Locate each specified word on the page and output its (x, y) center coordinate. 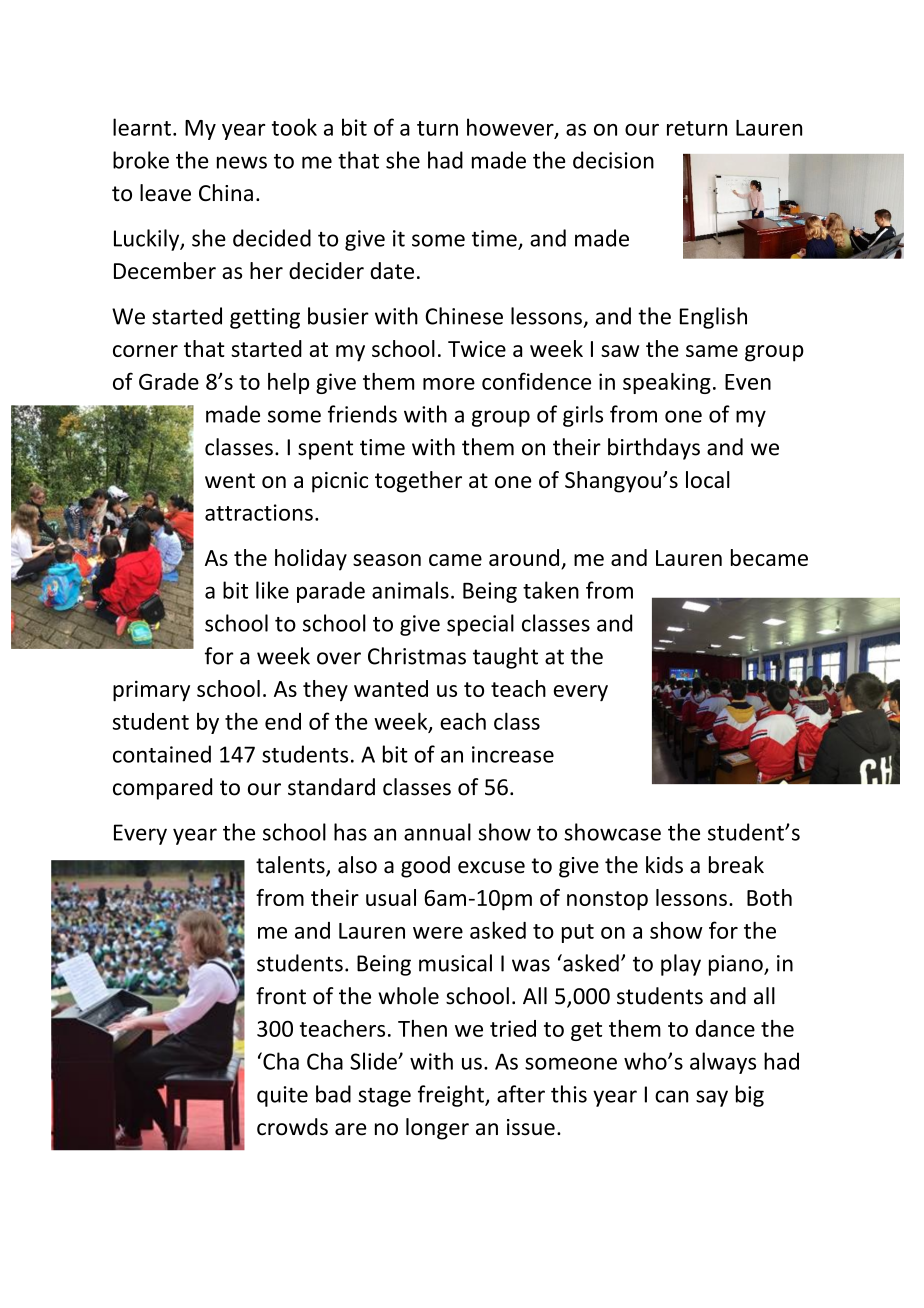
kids (664, 865)
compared (162, 789)
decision (613, 160)
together (418, 482)
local (708, 479)
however (511, 128)
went (230, 480)
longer (437, 1129)
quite (282, 1096)
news (242, 162)
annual (437, 832)
